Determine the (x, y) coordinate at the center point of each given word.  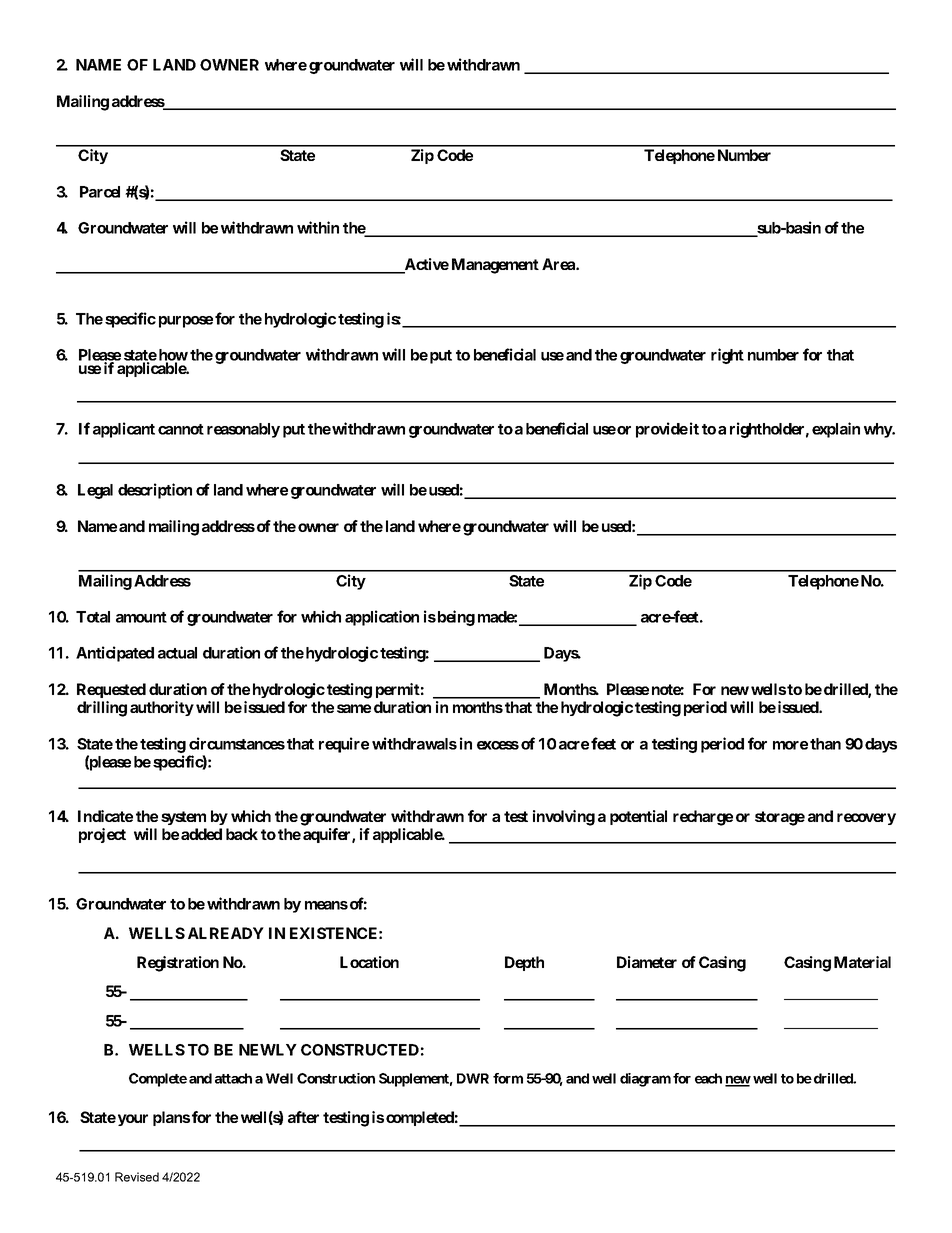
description (155, 491)
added (201, 834)
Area (559, 264)
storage (780, 818)
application (382, 618)
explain (836, 430)
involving (564, 818)
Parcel (100, 192)
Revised (137, 1177)
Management (495, 266)
